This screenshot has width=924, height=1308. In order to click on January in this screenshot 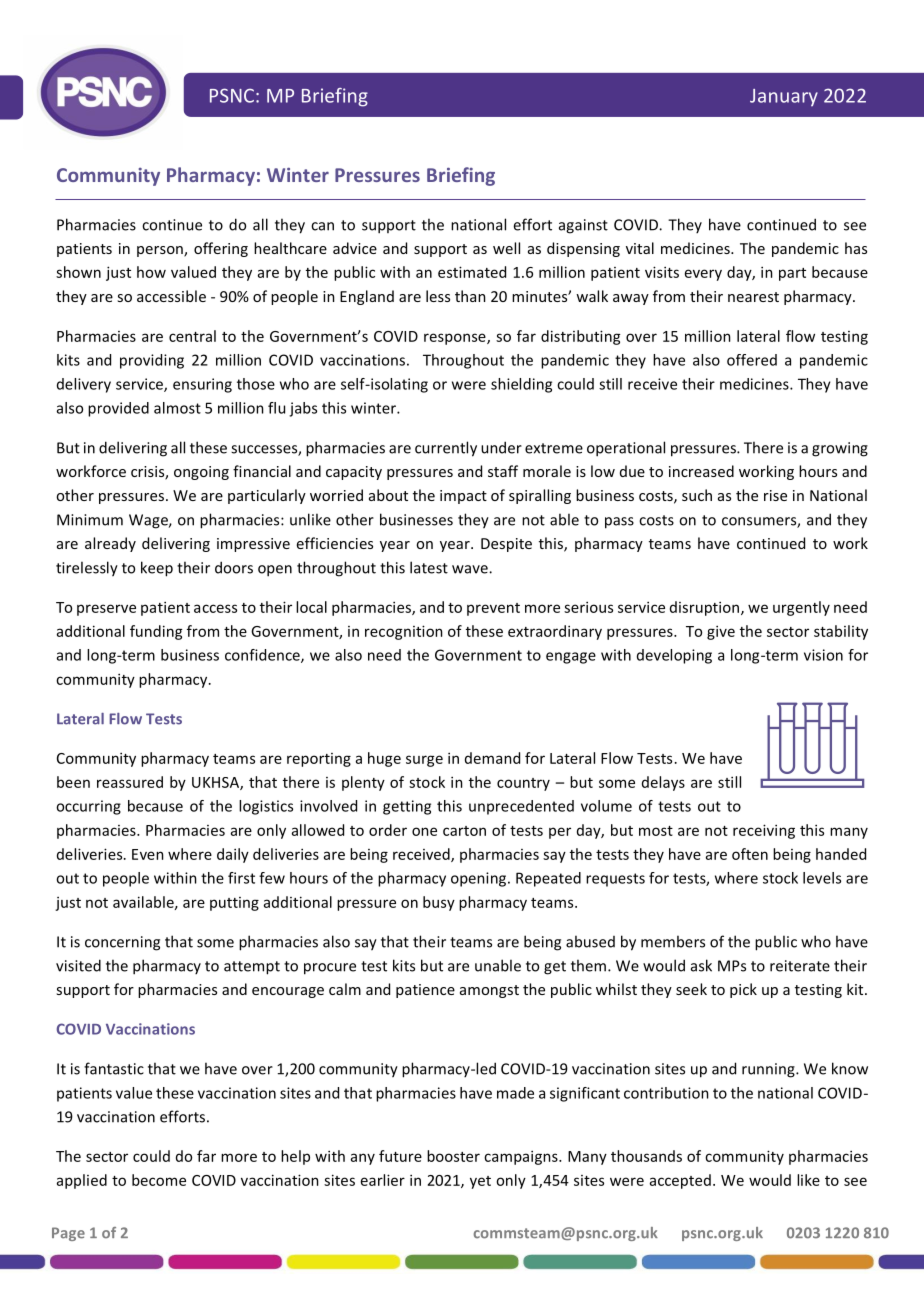, I will do `click(784, 98)`.
